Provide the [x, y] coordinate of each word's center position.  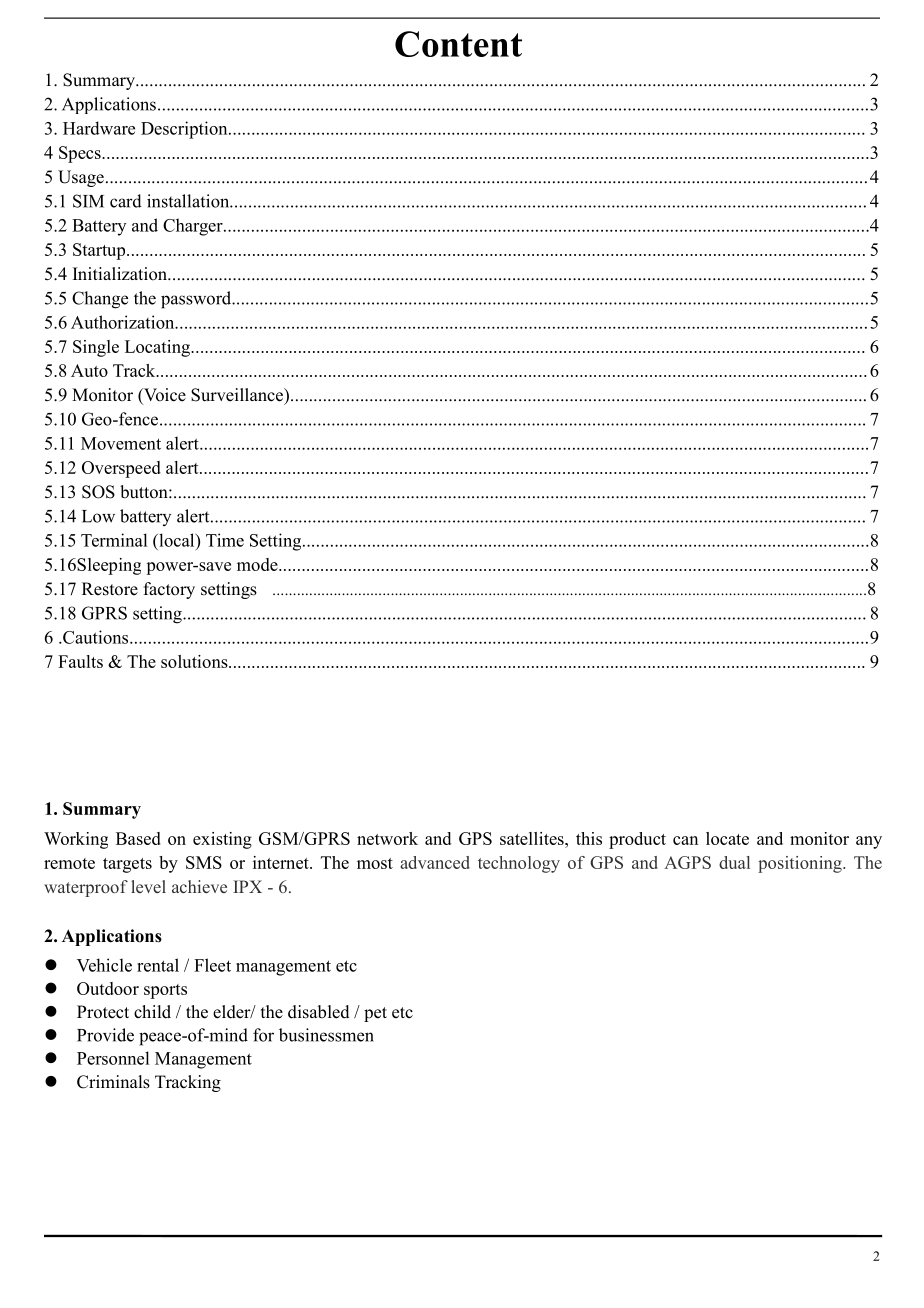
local [177, 540]
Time [225, 540]
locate [727, 838]
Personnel [113, 1058]
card [126, 201]
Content [458, 44]
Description [185, 130]
